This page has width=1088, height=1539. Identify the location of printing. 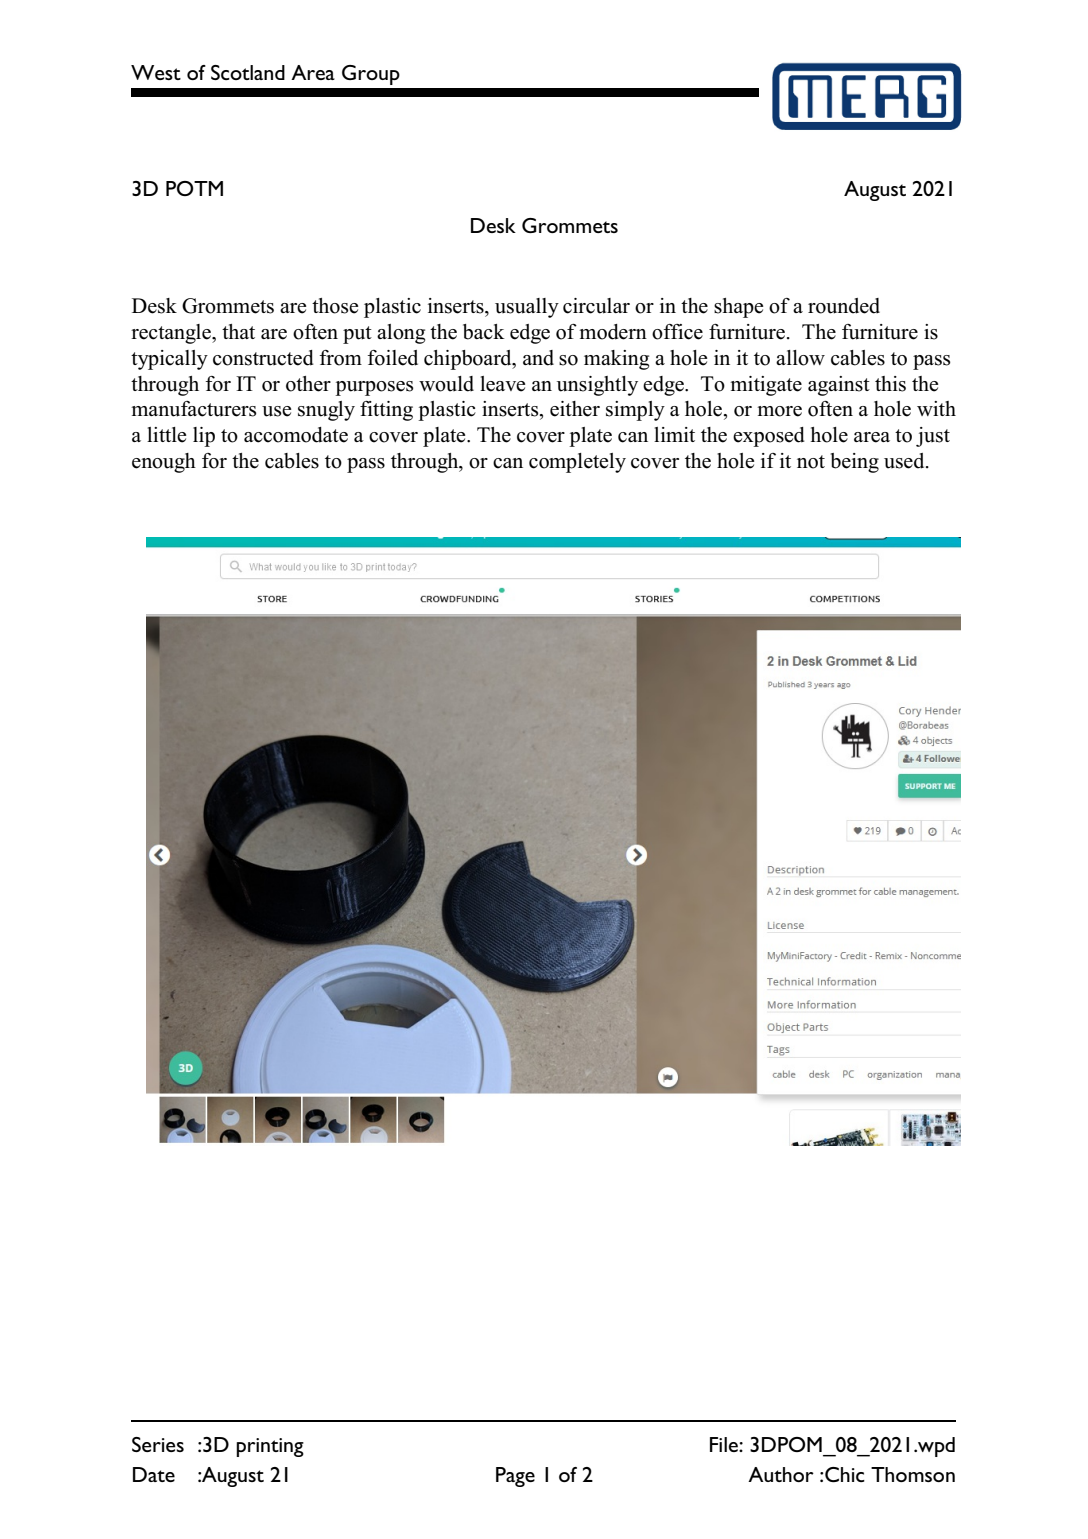
(270, 1447).
